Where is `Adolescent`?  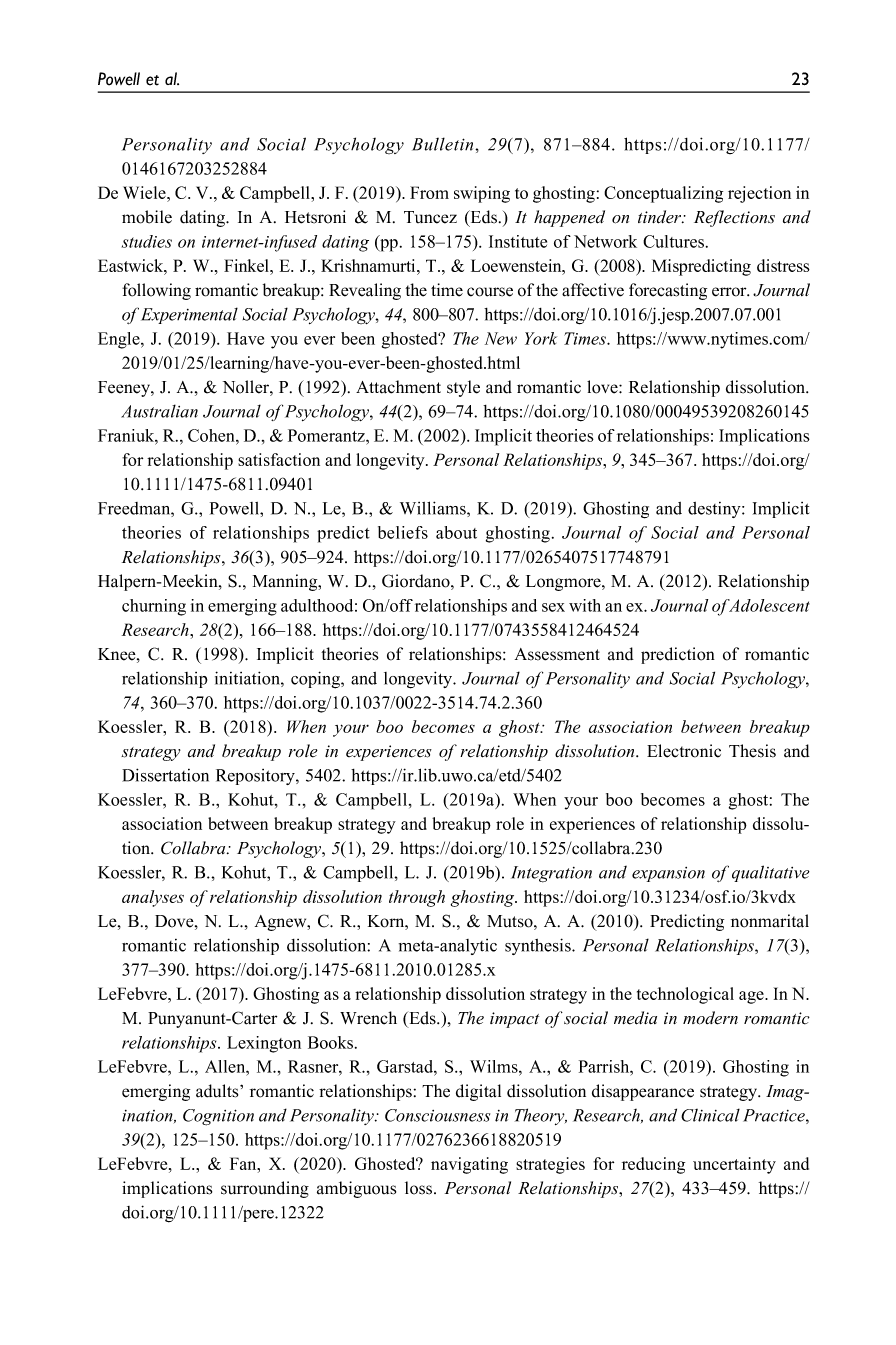
Adolescent is located at coordinates (768, 605).
